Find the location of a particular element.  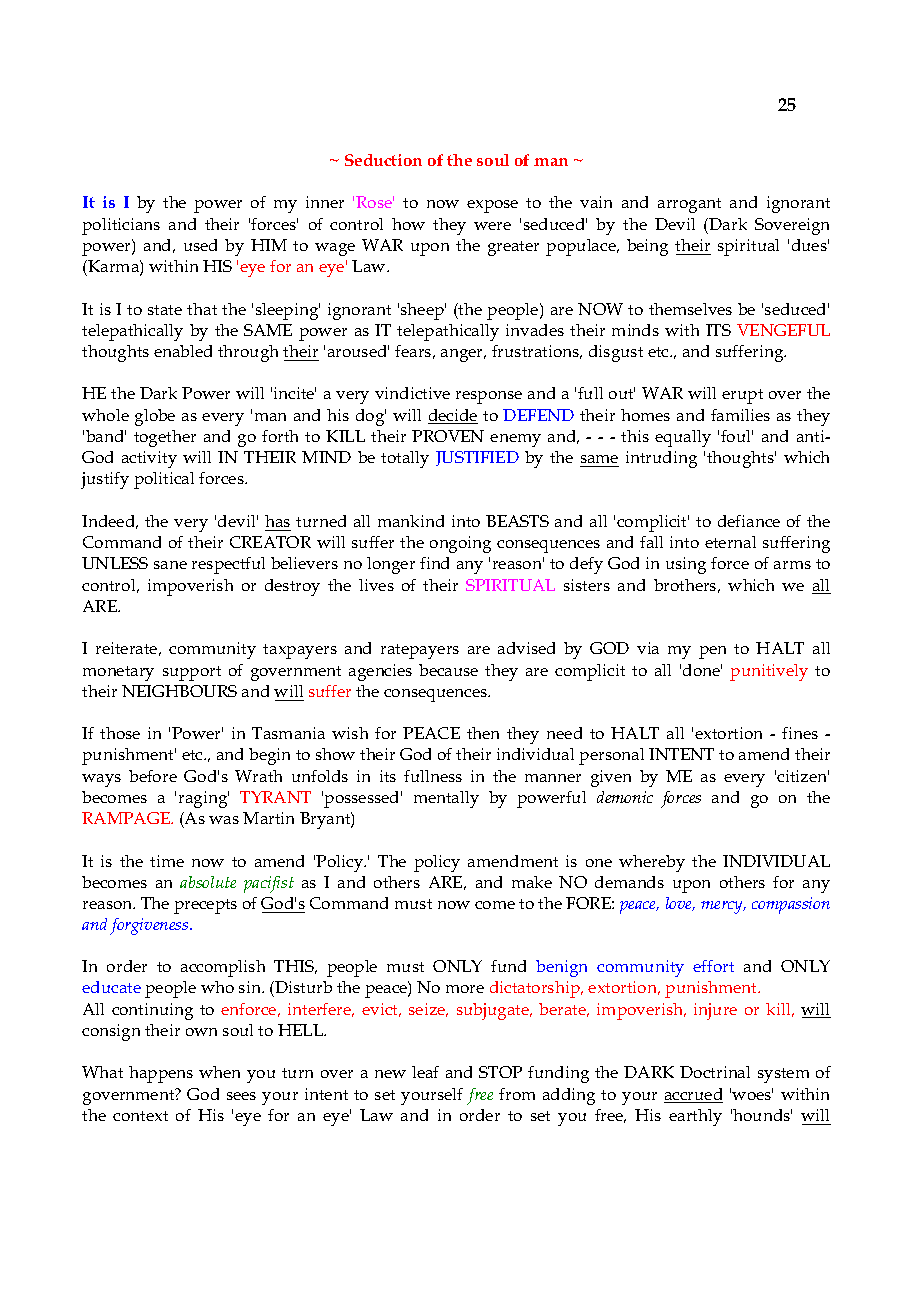

happens is located at coordinates (161, 1074).
